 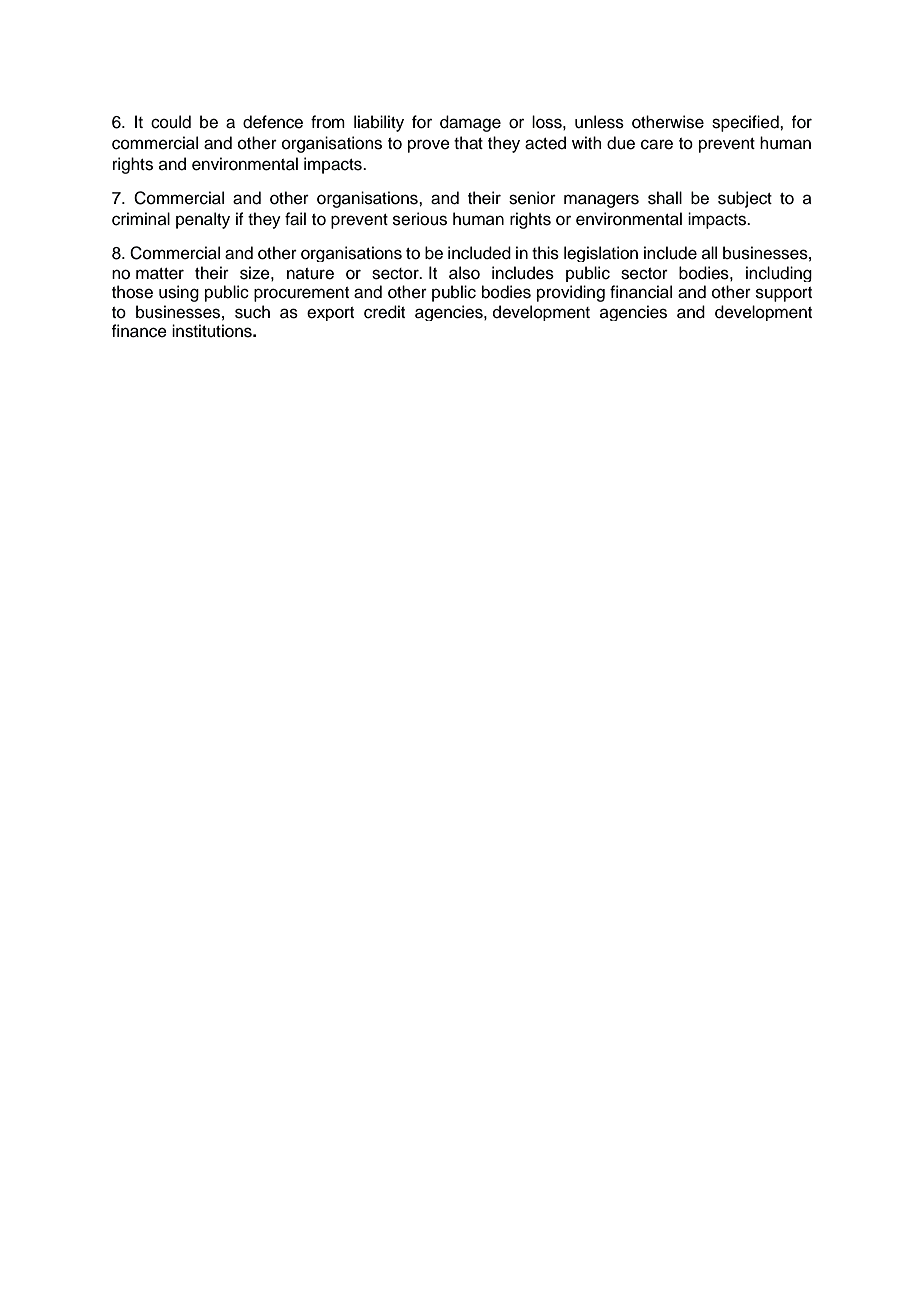 What do you see at coordinates (203, 220) in the screenshot?
I see `penalty` at bounding box center [203, 220].
